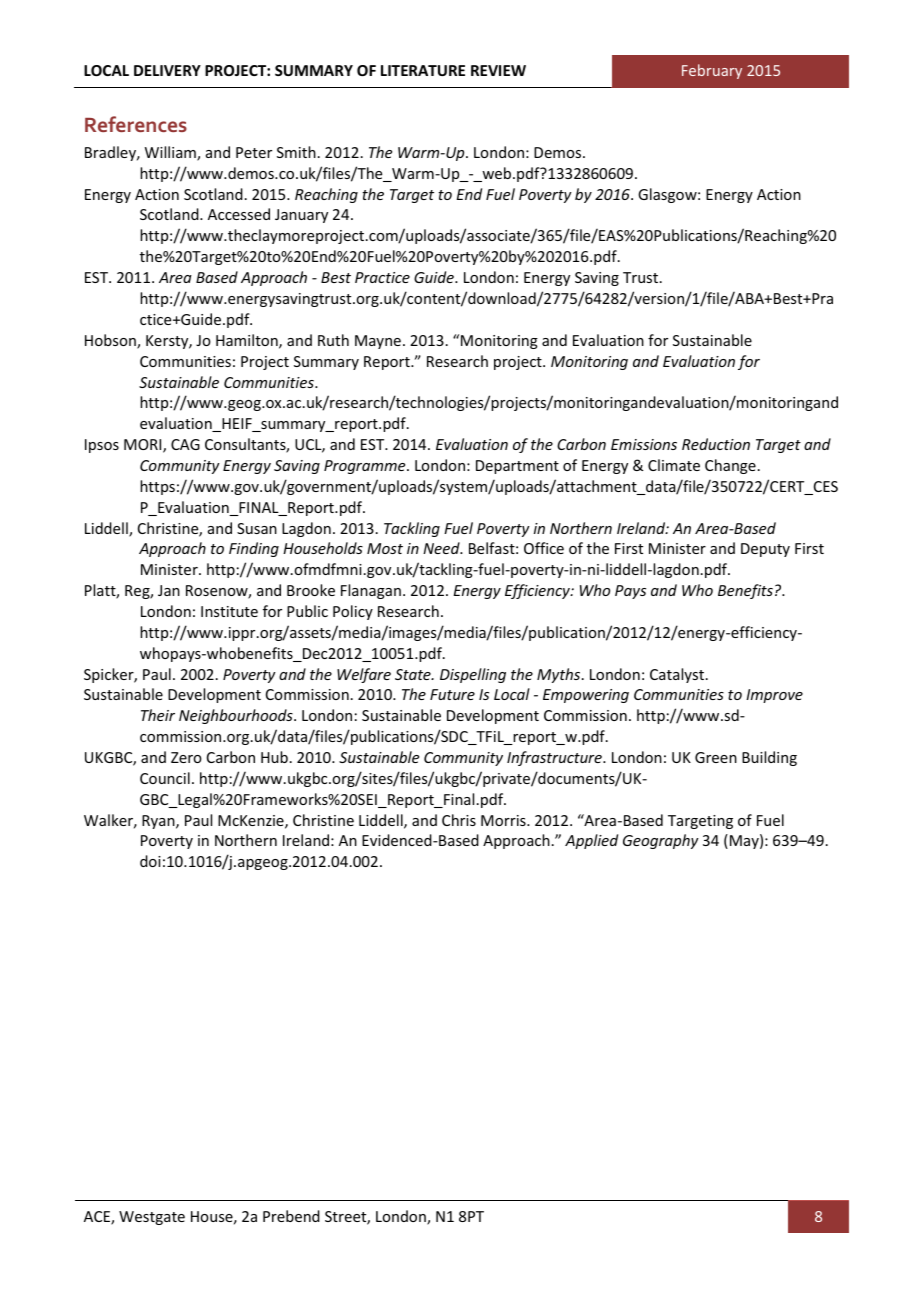 This screenshot has width=924, height=1308. I want to click on State, so click(414, 674).
